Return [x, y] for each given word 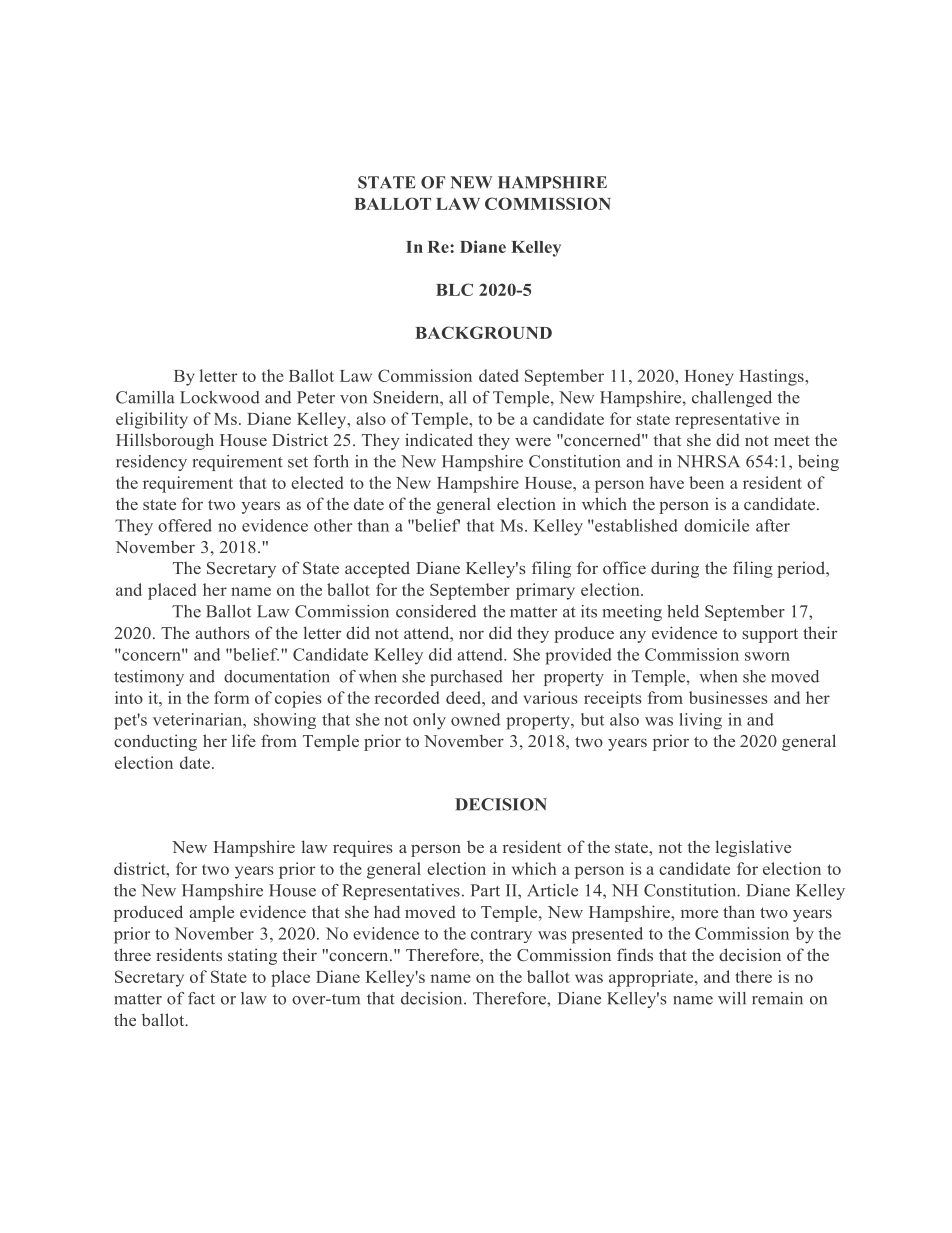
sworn [767, 656]
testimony [149, 678]
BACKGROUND [483, 332]
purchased [466, 678]
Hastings [772, 377]
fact [201, 998]
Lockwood [220, 397]
